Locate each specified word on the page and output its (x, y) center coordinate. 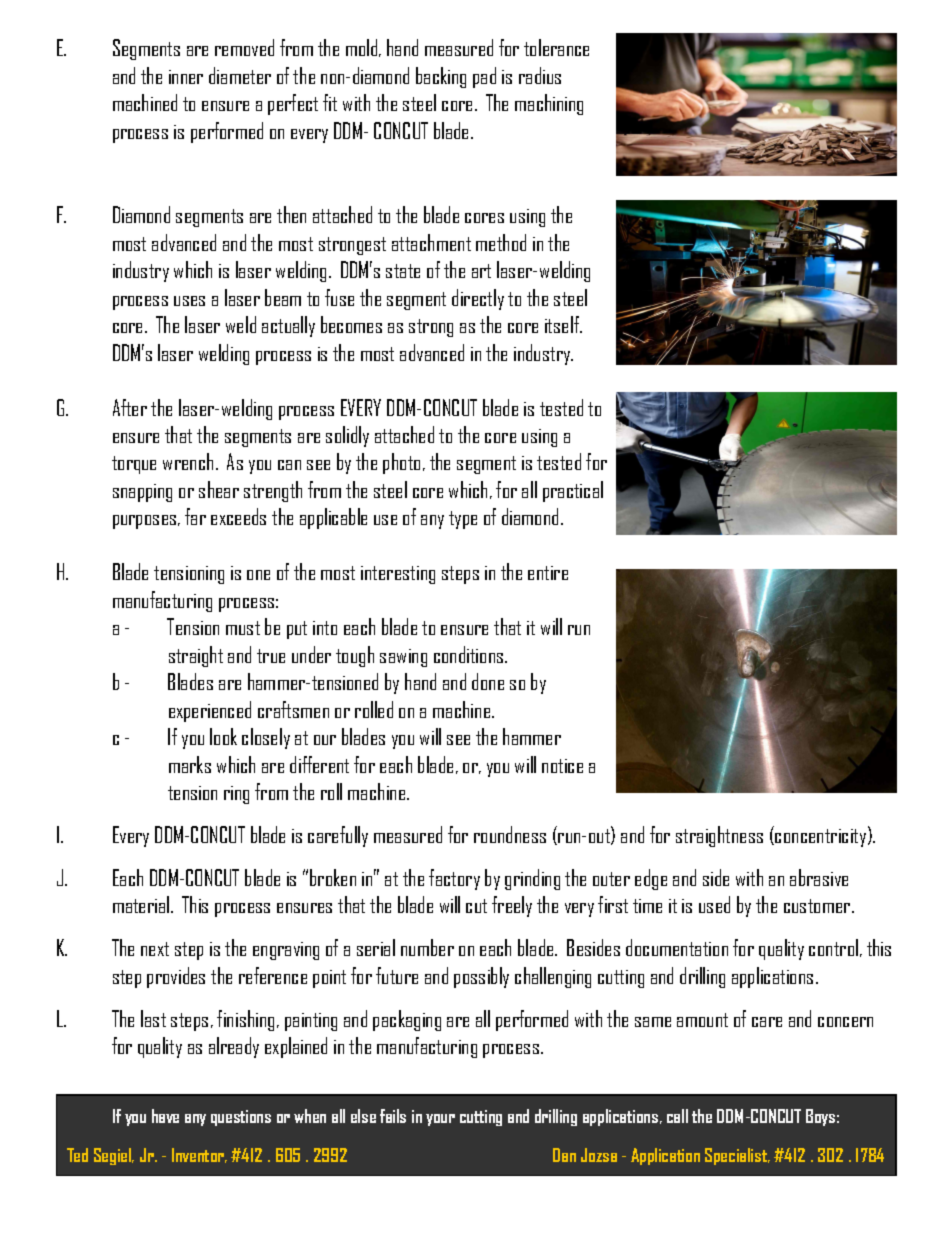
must (243, 628)
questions (241, 1118)
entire (548, 573)
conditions (470, 654)
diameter (240, 75)
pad (484, 77)
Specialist (737, 1156)
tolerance (556, 47)
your (440, 1120)
